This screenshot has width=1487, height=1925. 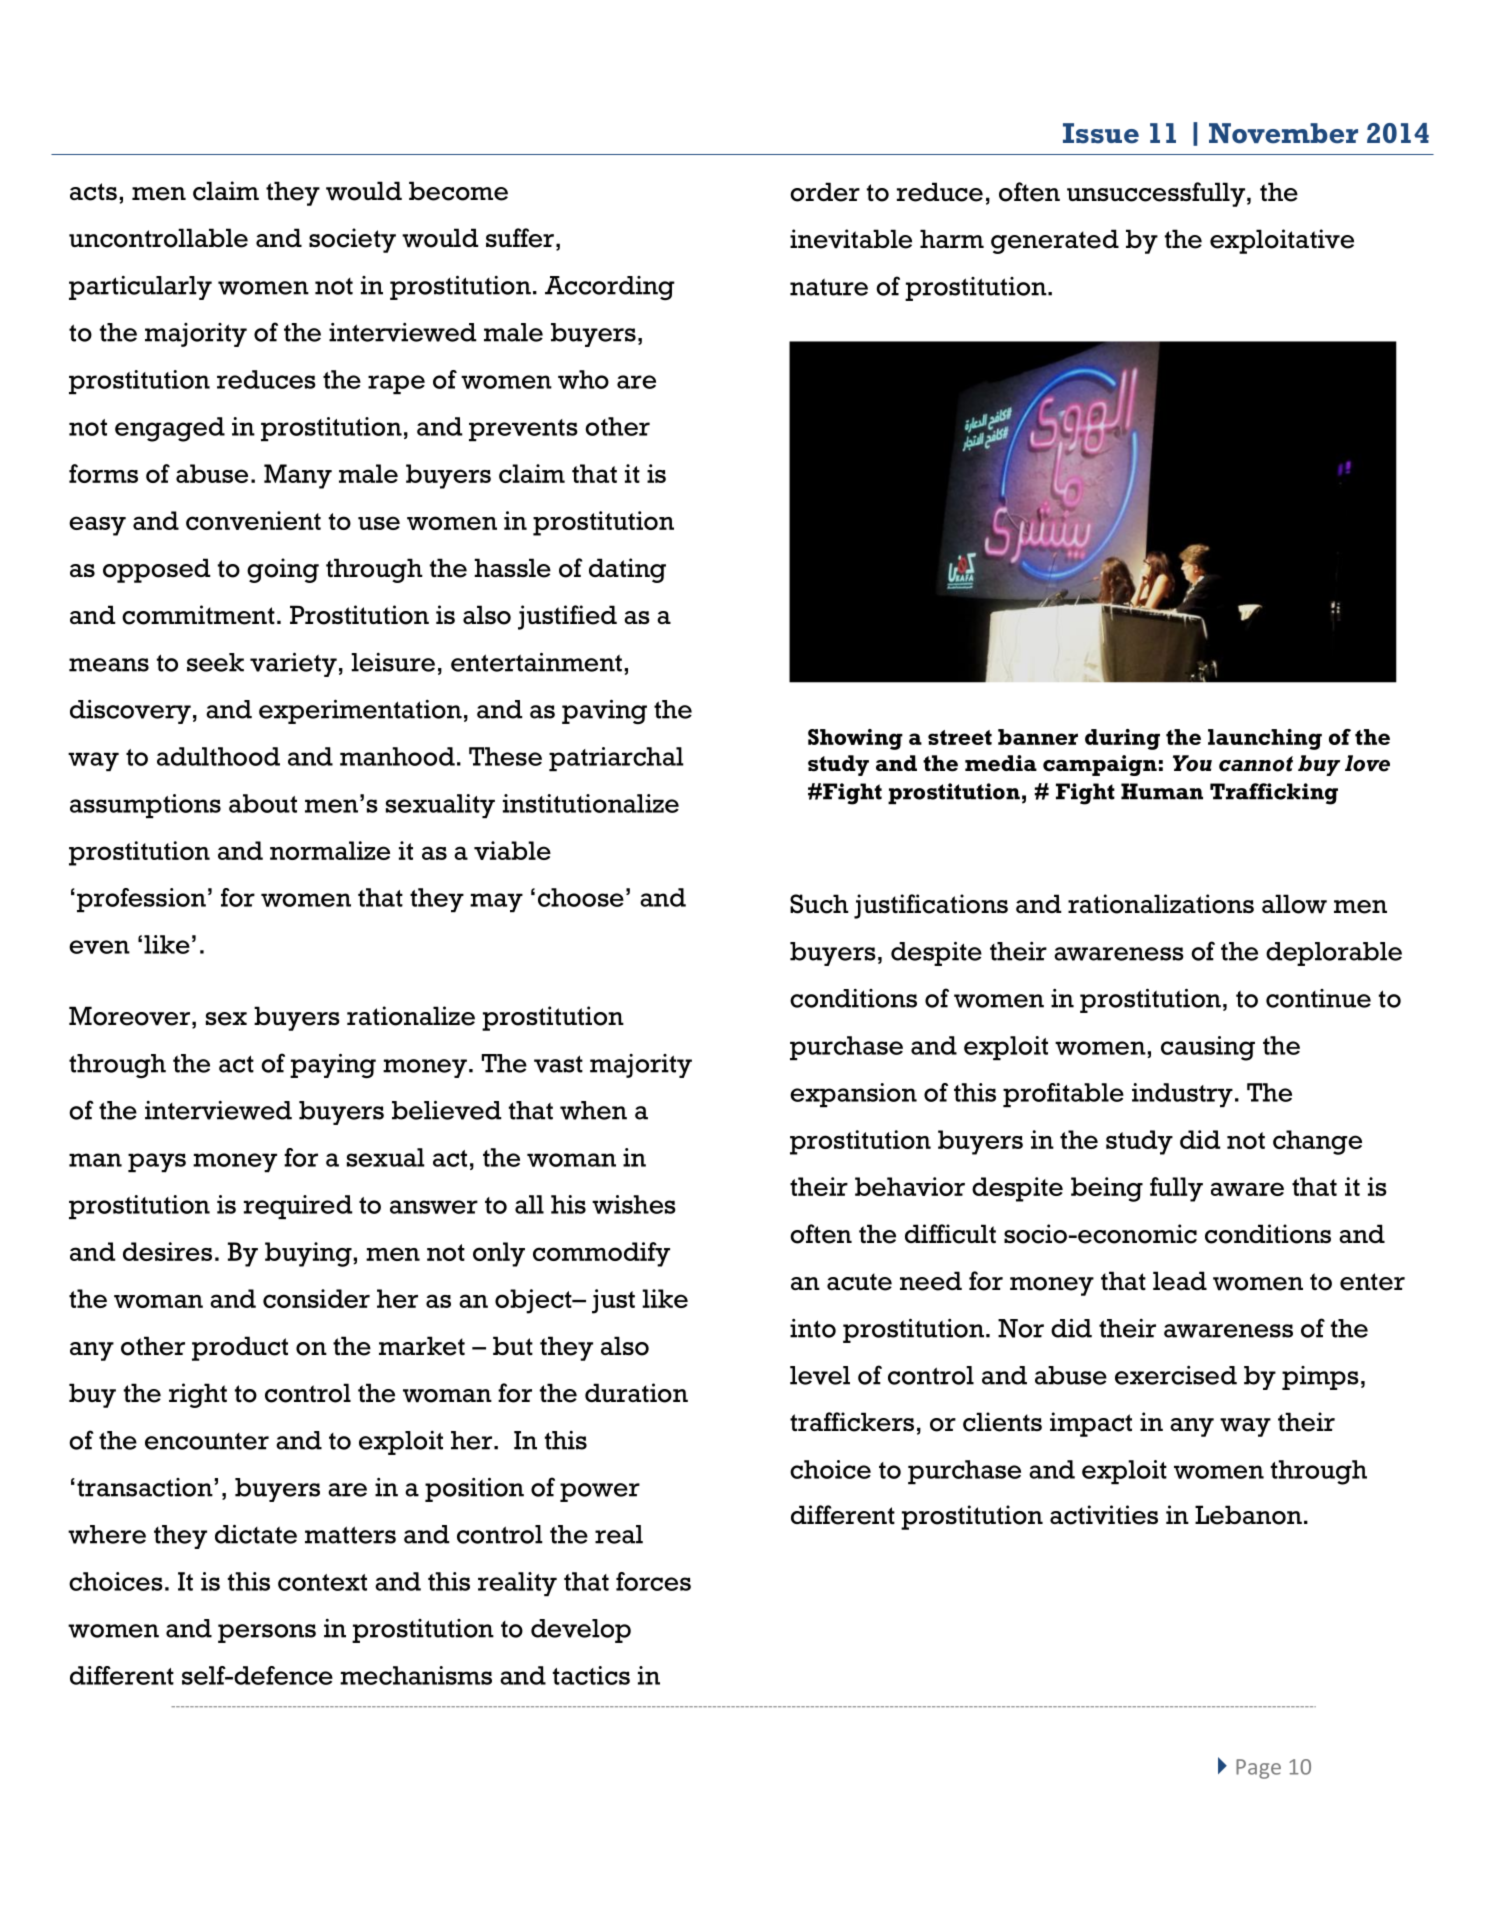 I want to click on order, so click(x=825, y=192).
